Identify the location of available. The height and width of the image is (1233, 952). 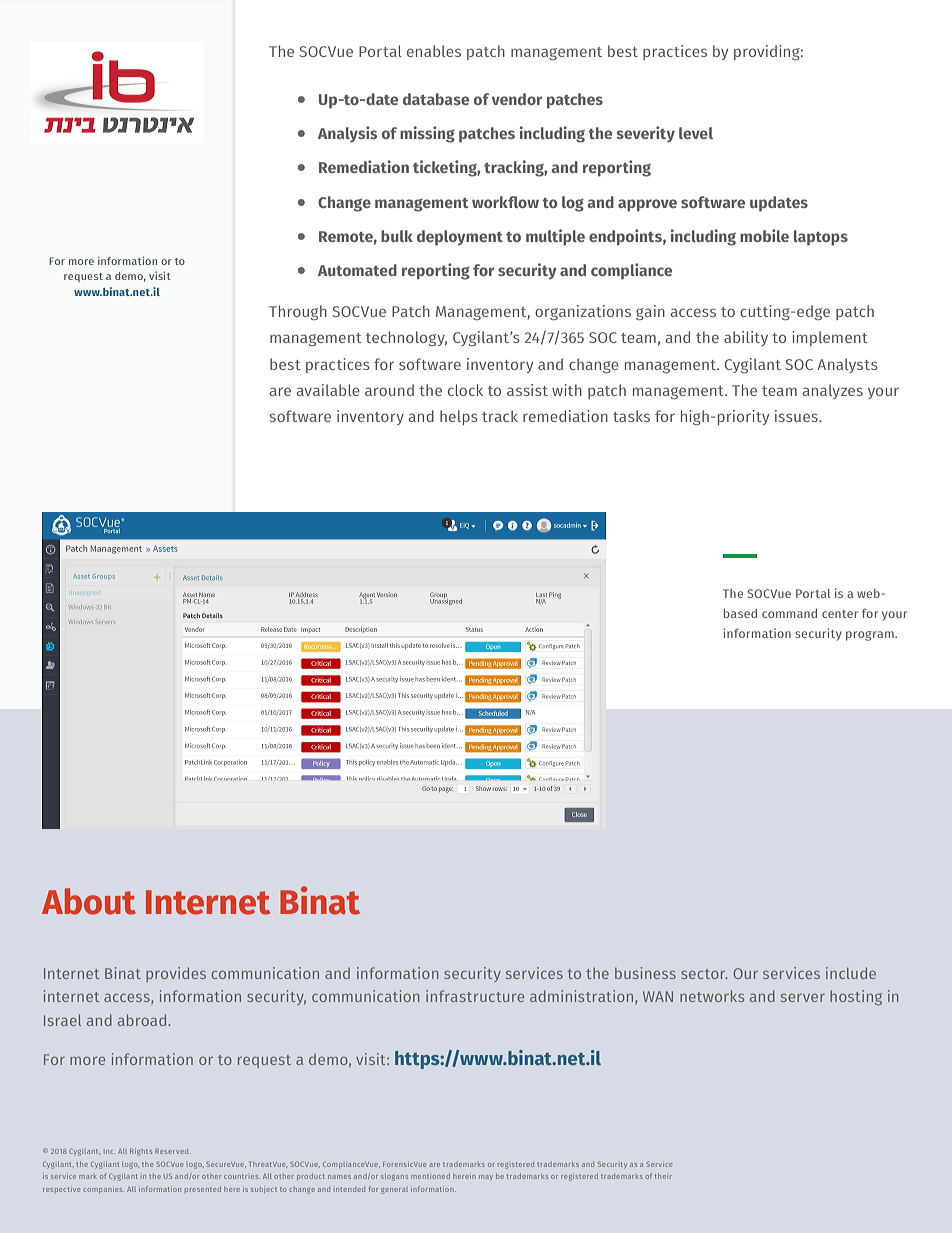
(328, 390).
